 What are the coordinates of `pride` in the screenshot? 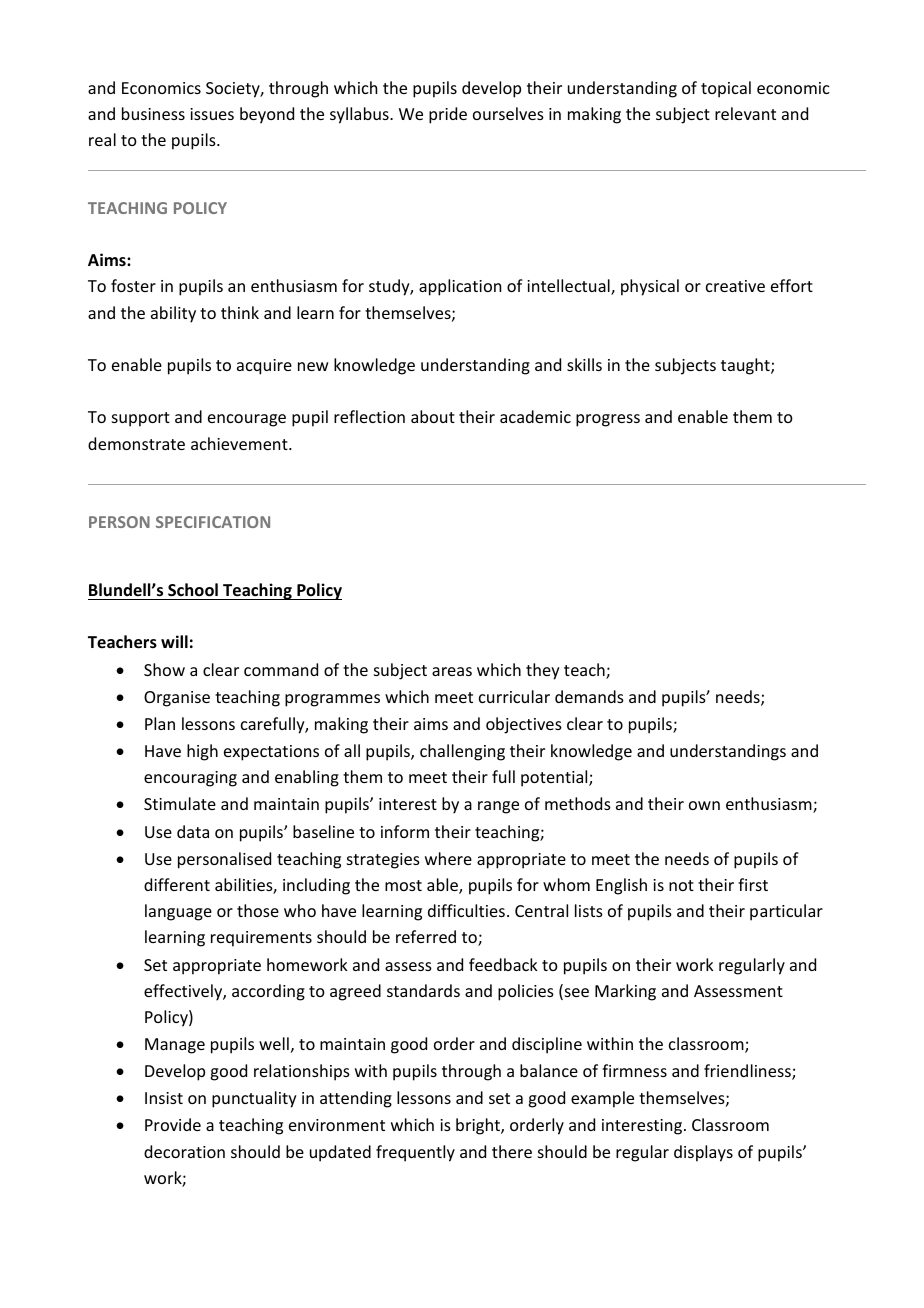 It's located at (448, 115).
